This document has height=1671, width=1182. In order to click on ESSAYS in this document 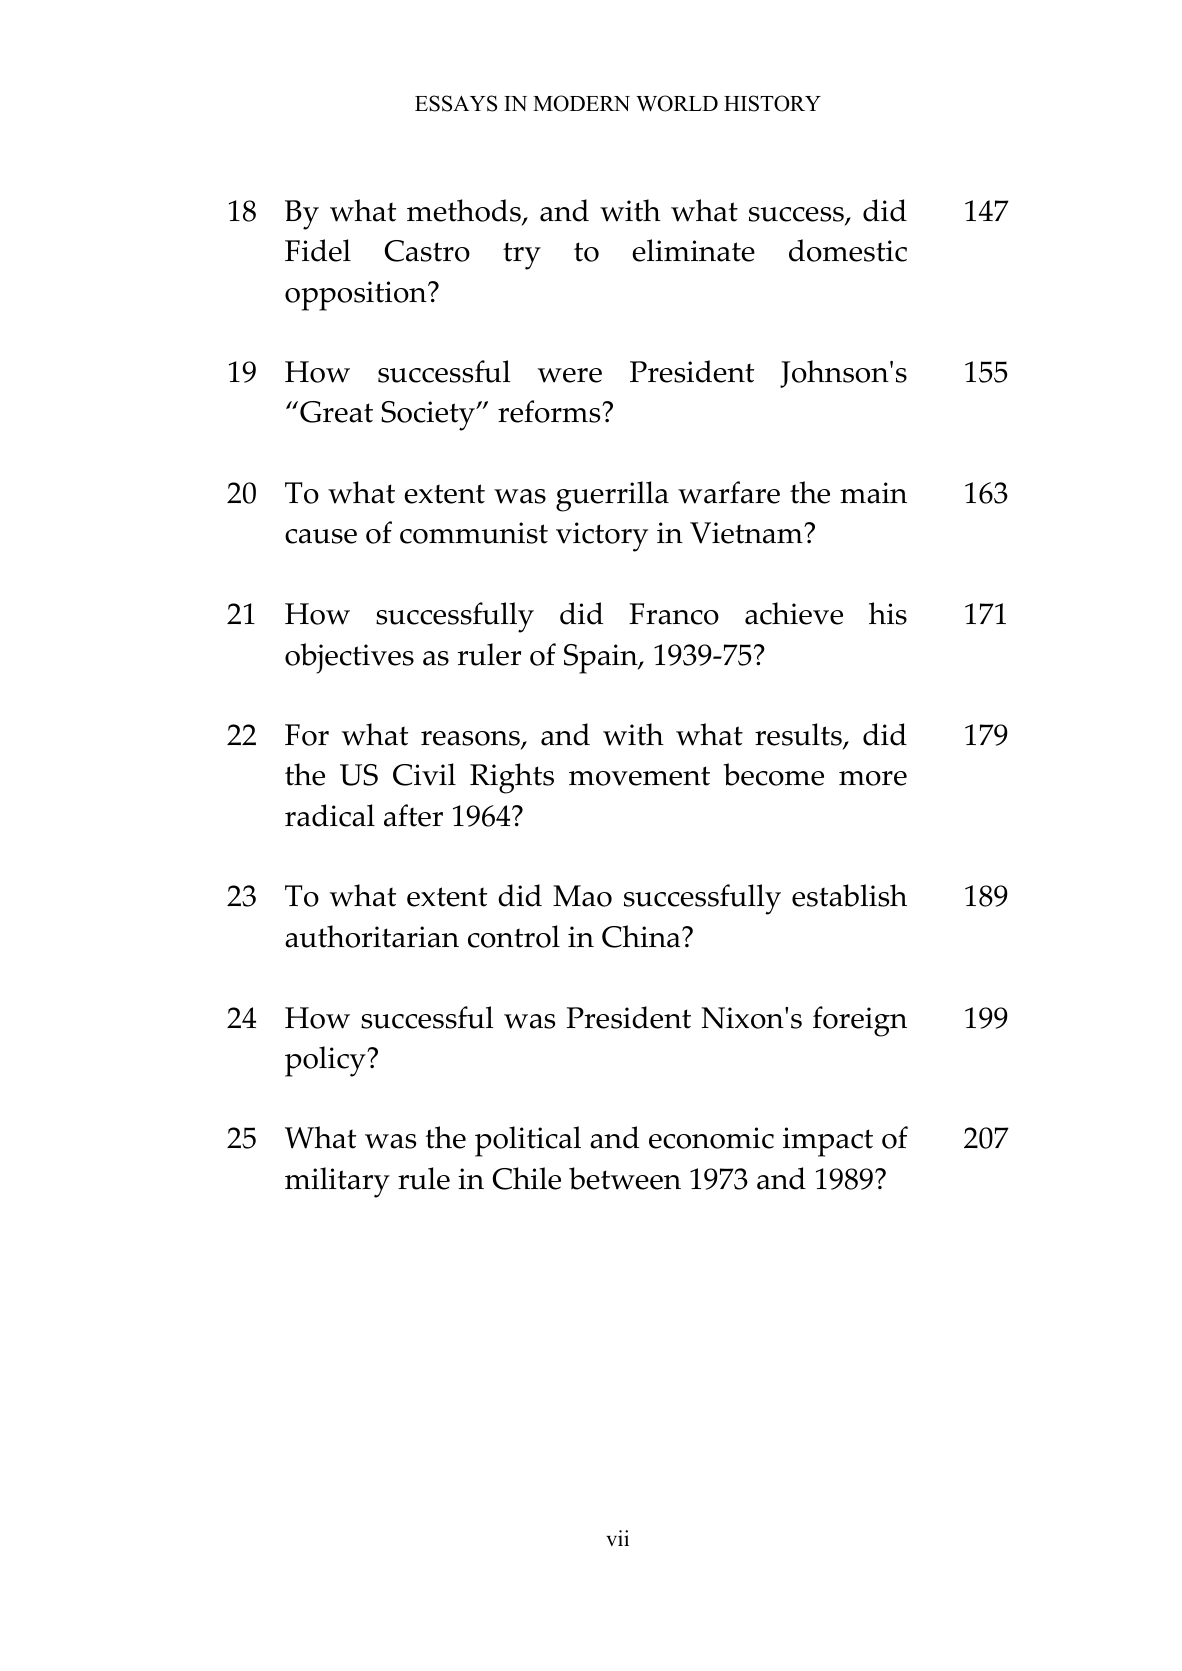, I will do `click(456, 103)`.
